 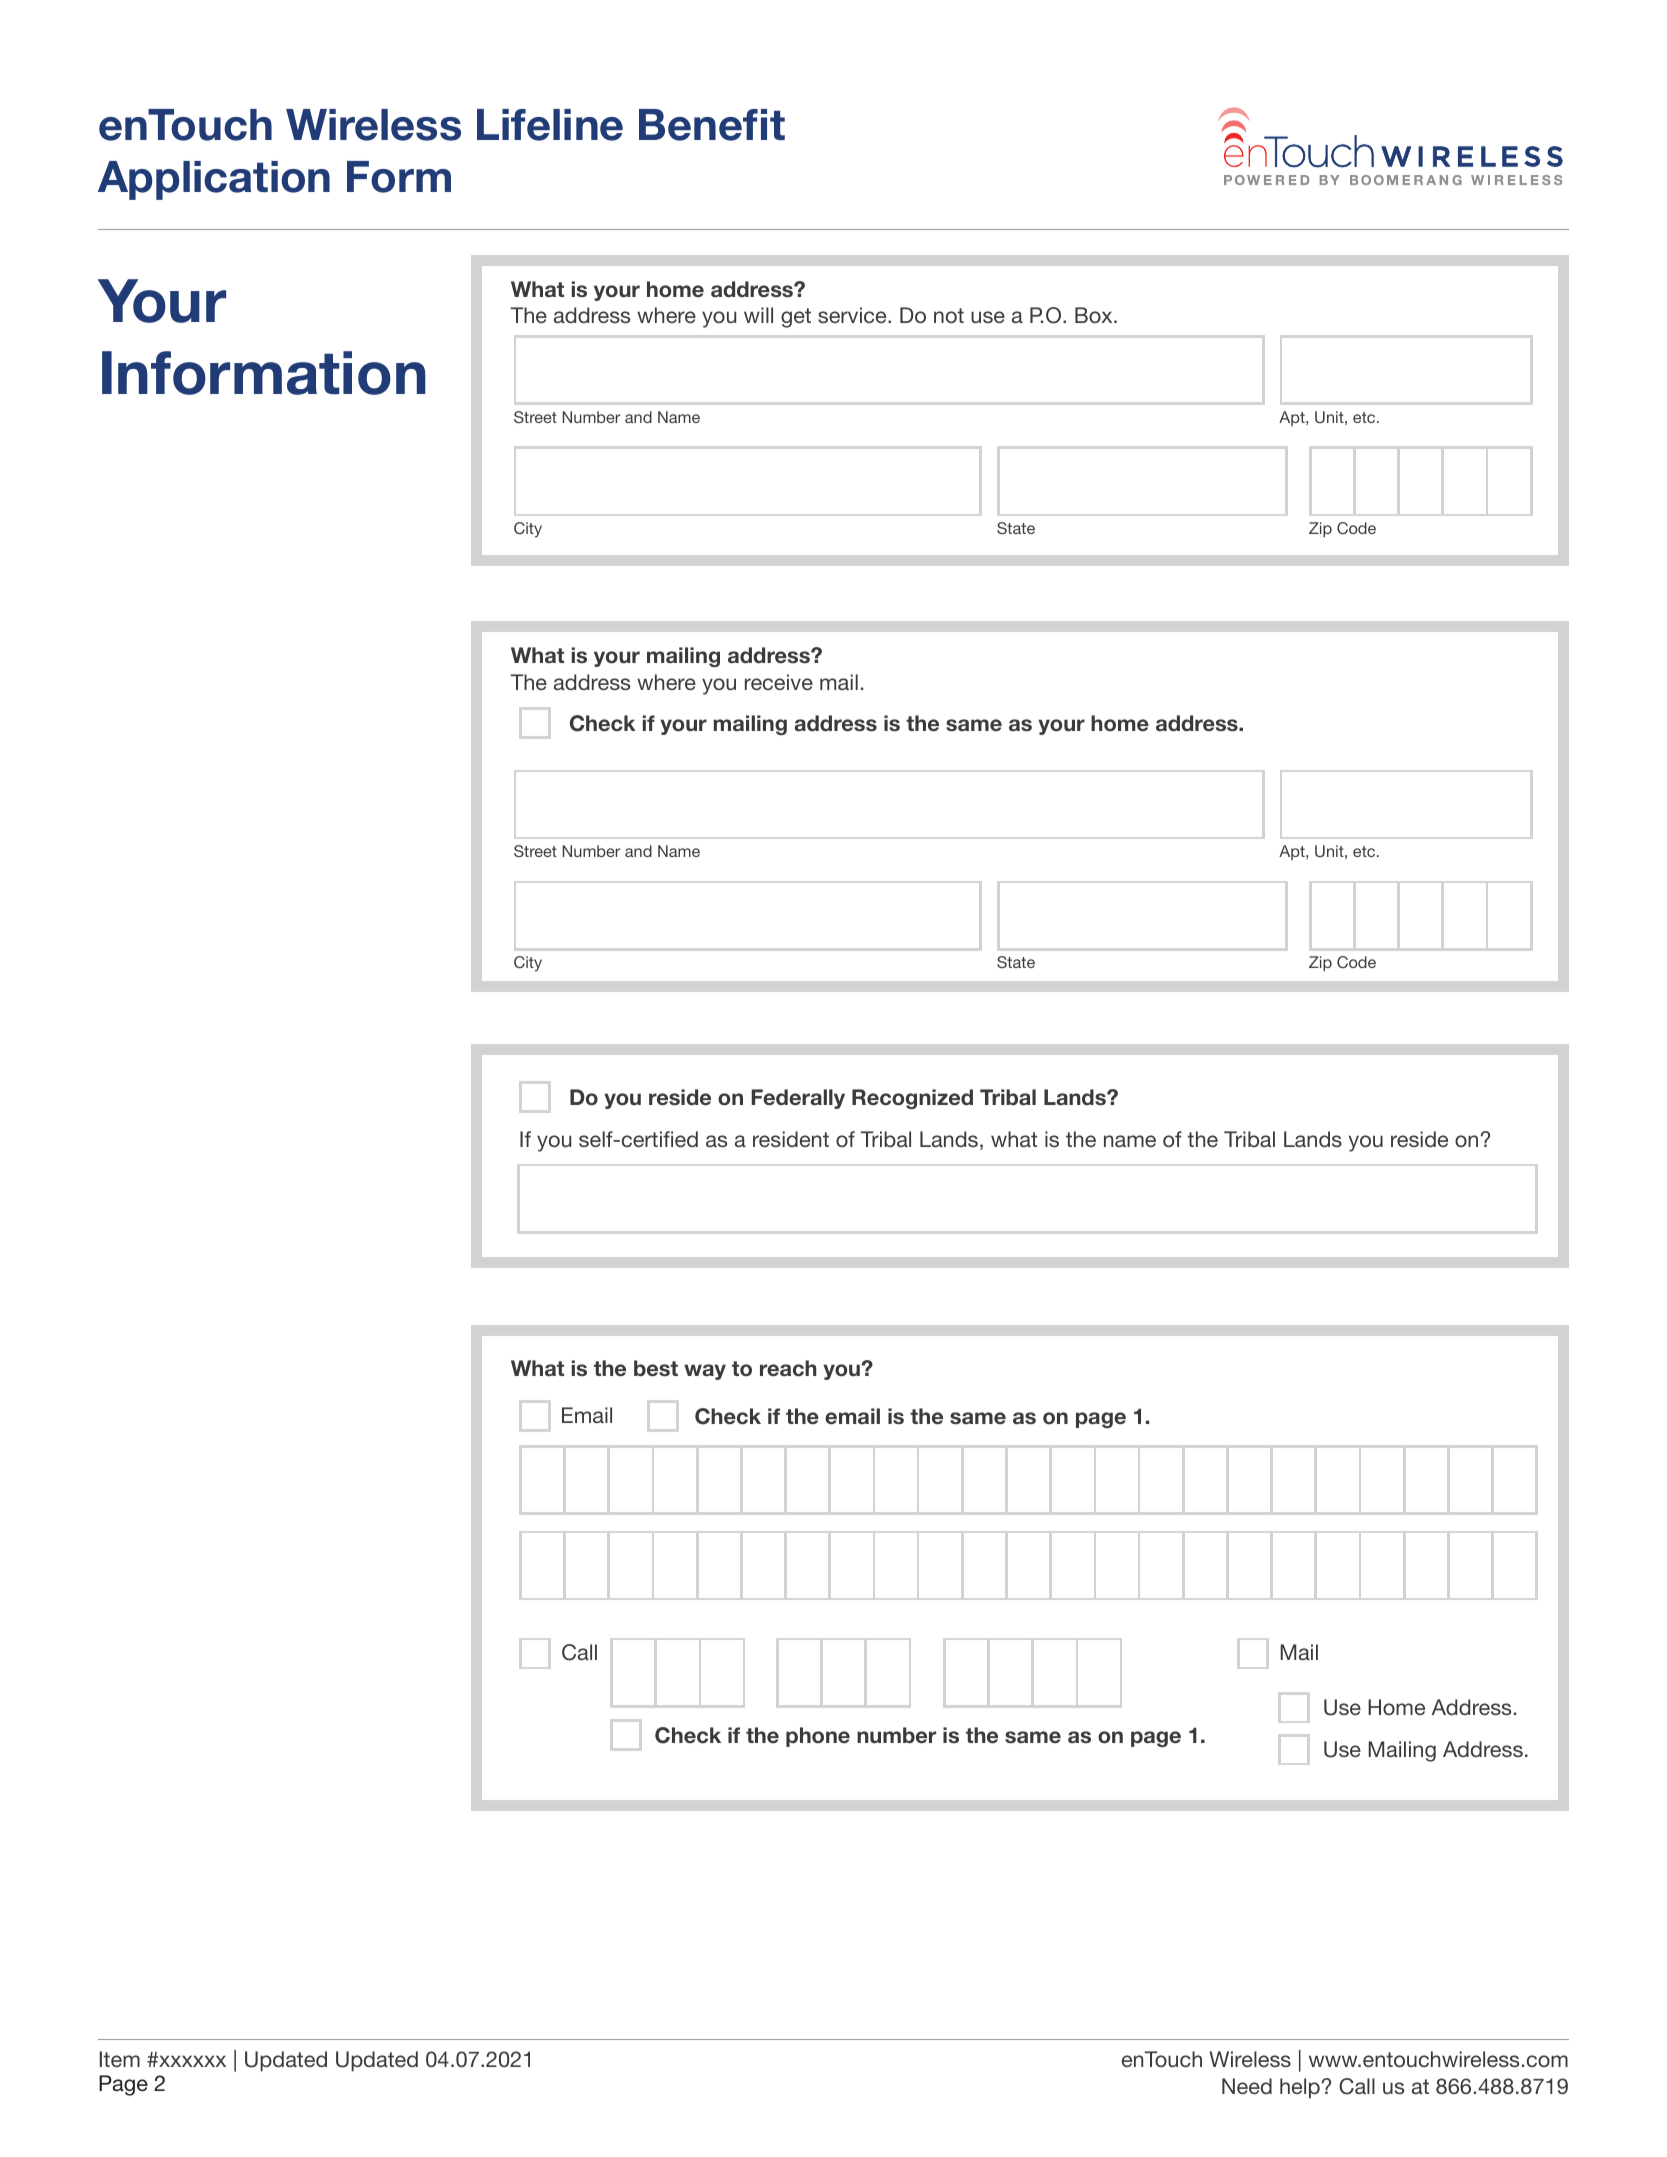 What do you see at coordinates (798, 1099) in the screenshot?
I see `Federally` at bounding box center [798, 1099].
